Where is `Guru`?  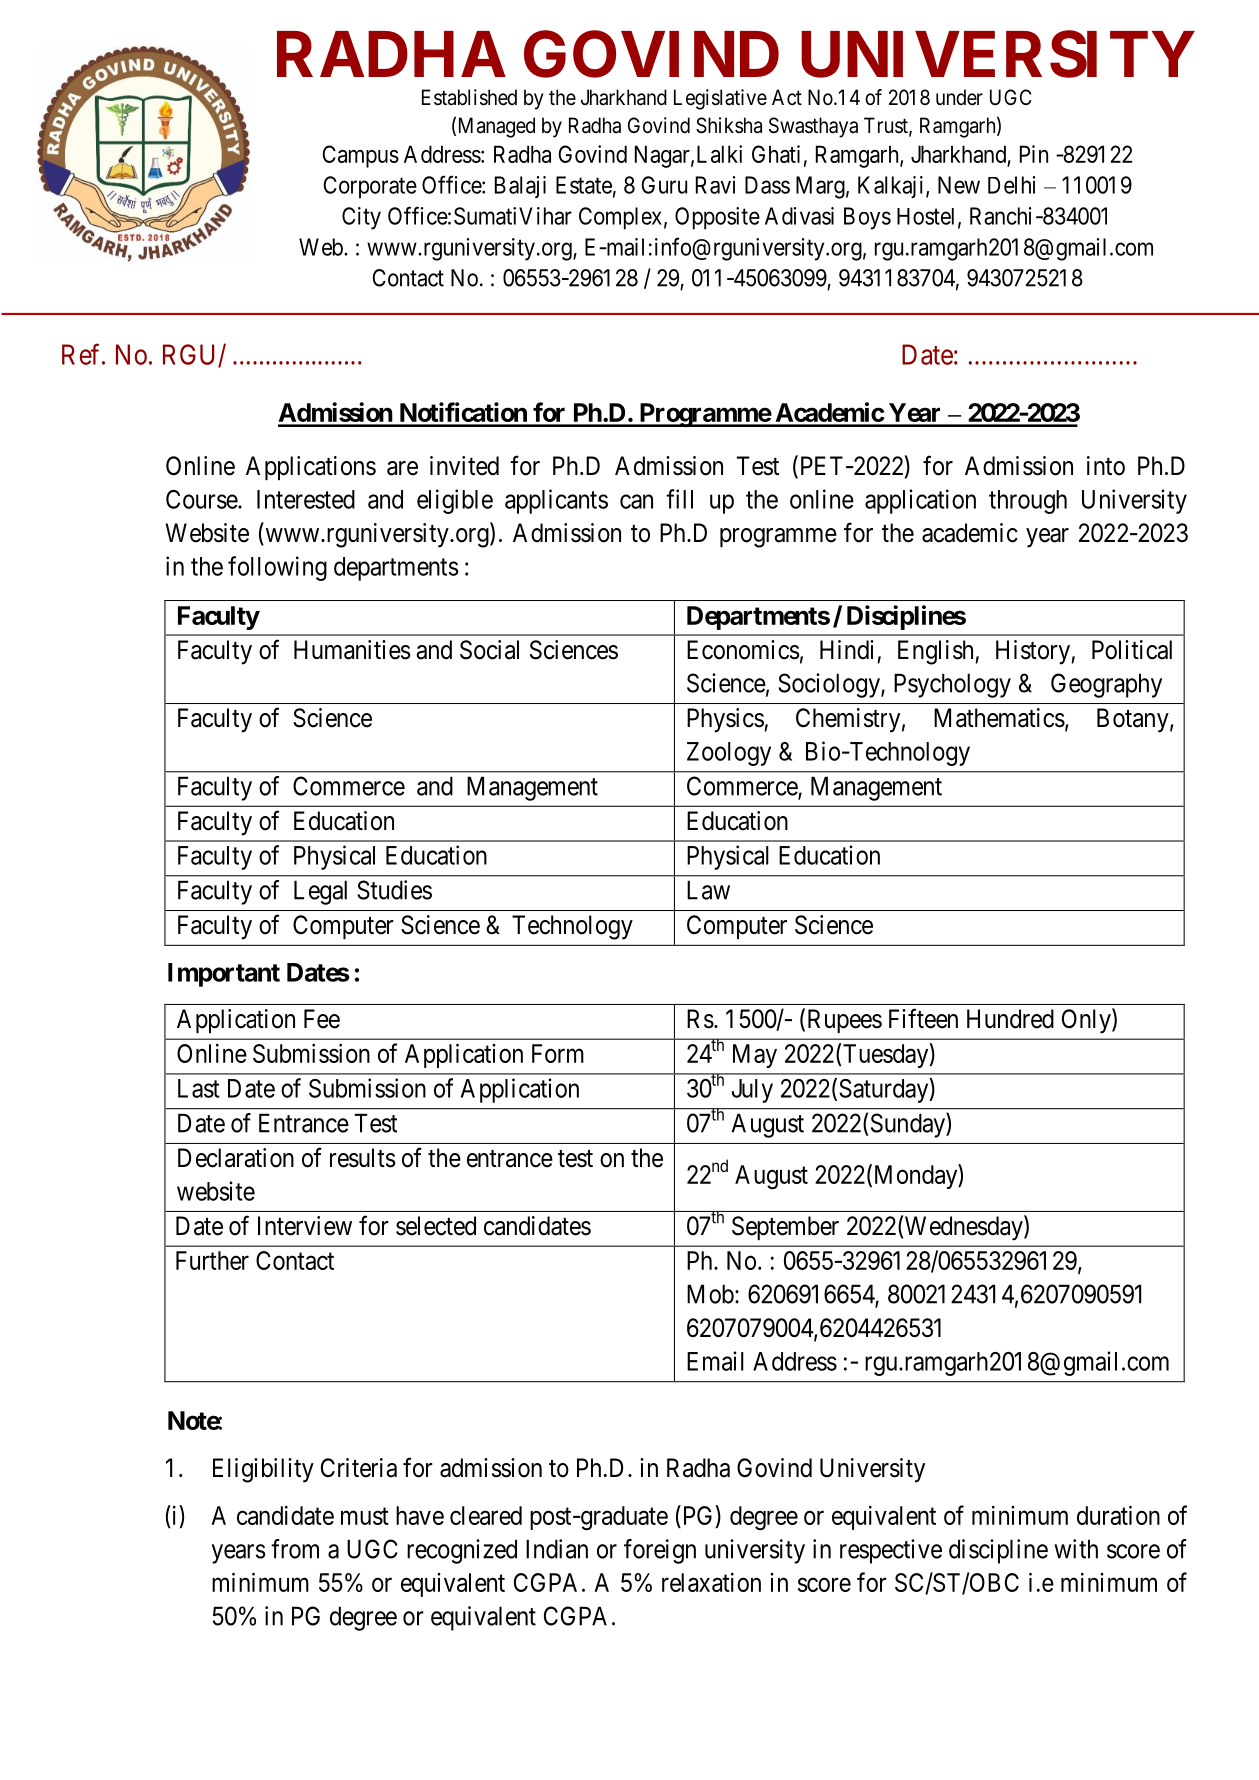
Guru is located at coordinates (664, 185).
